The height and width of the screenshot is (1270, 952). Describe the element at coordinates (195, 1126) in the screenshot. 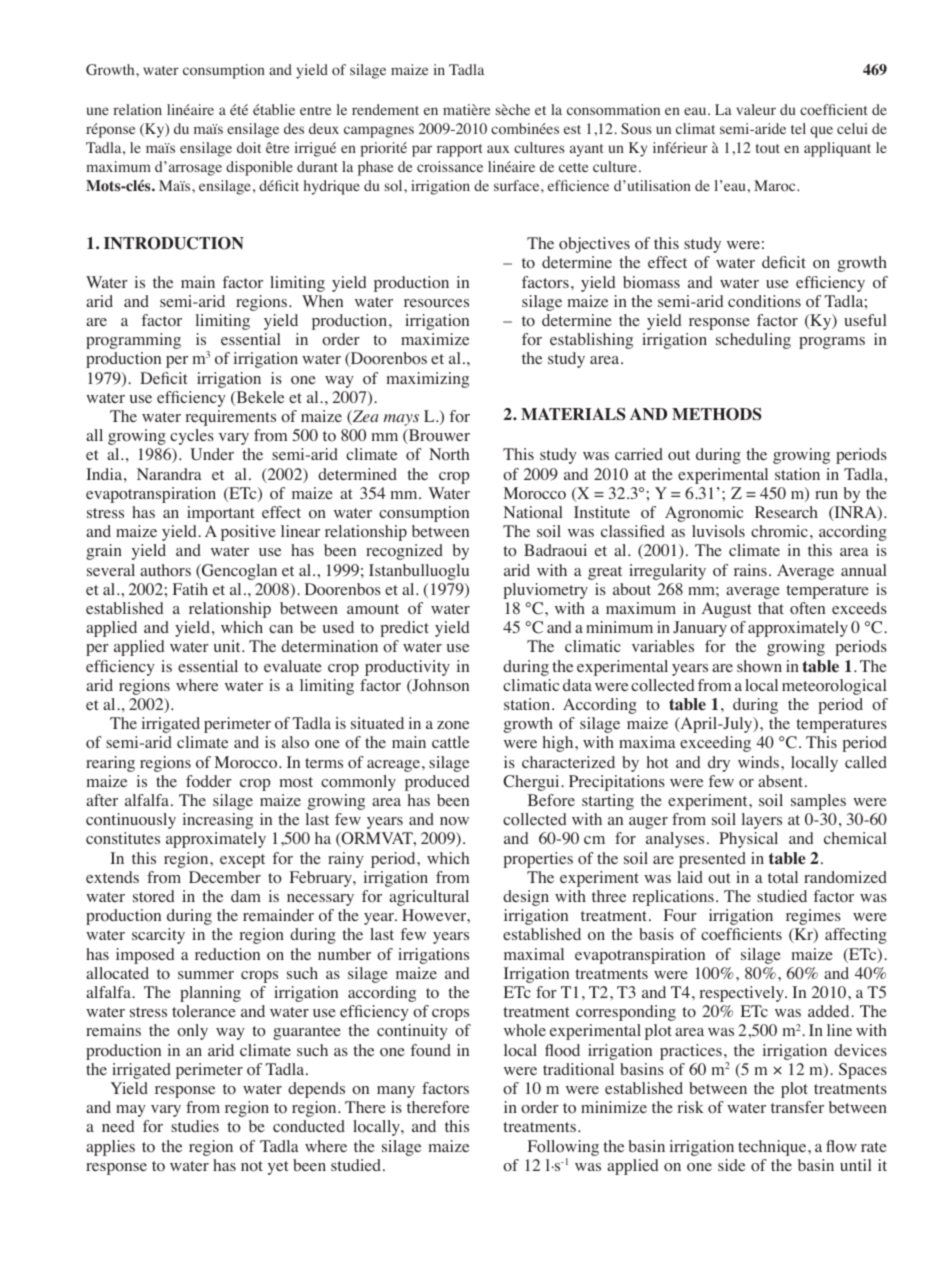

I see `studies` at that location.
